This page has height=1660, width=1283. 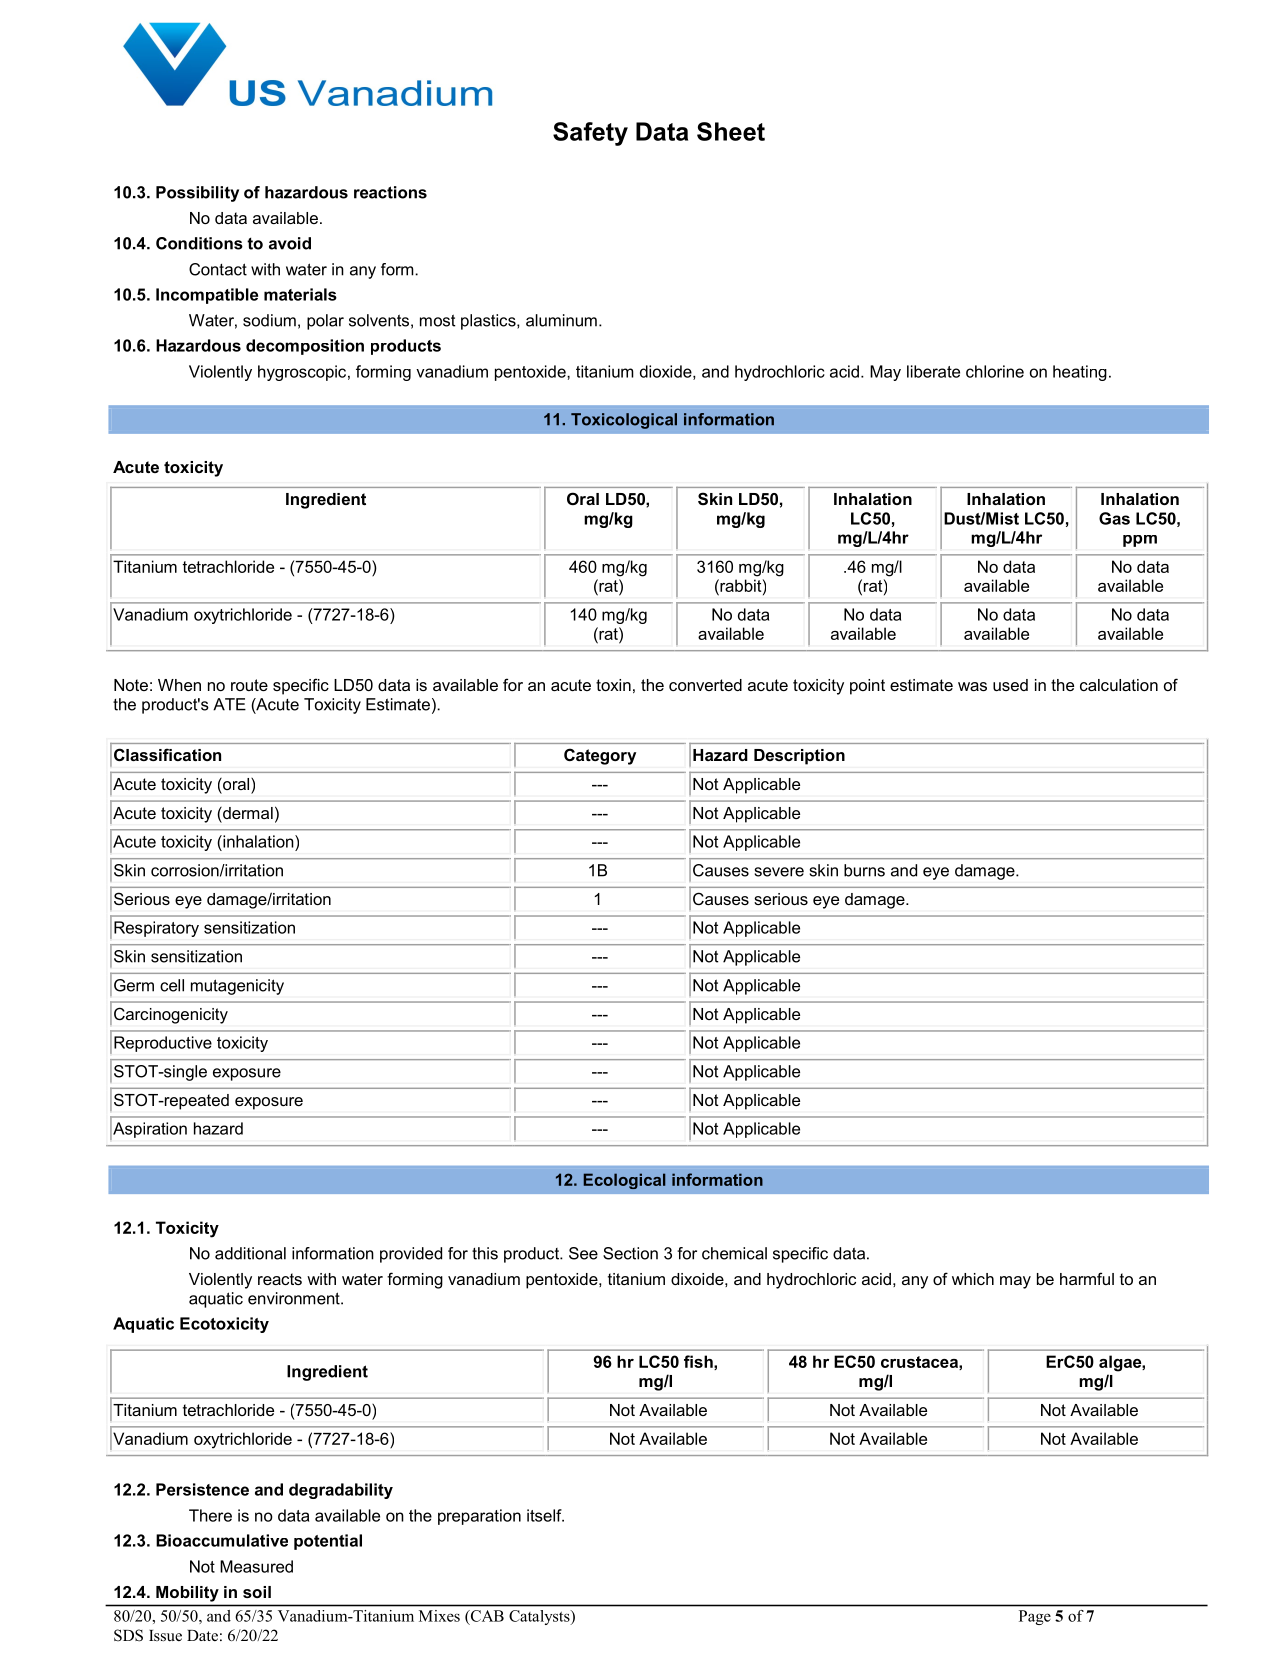 I want to click on Ecological, so click(x=624, y=1181).
